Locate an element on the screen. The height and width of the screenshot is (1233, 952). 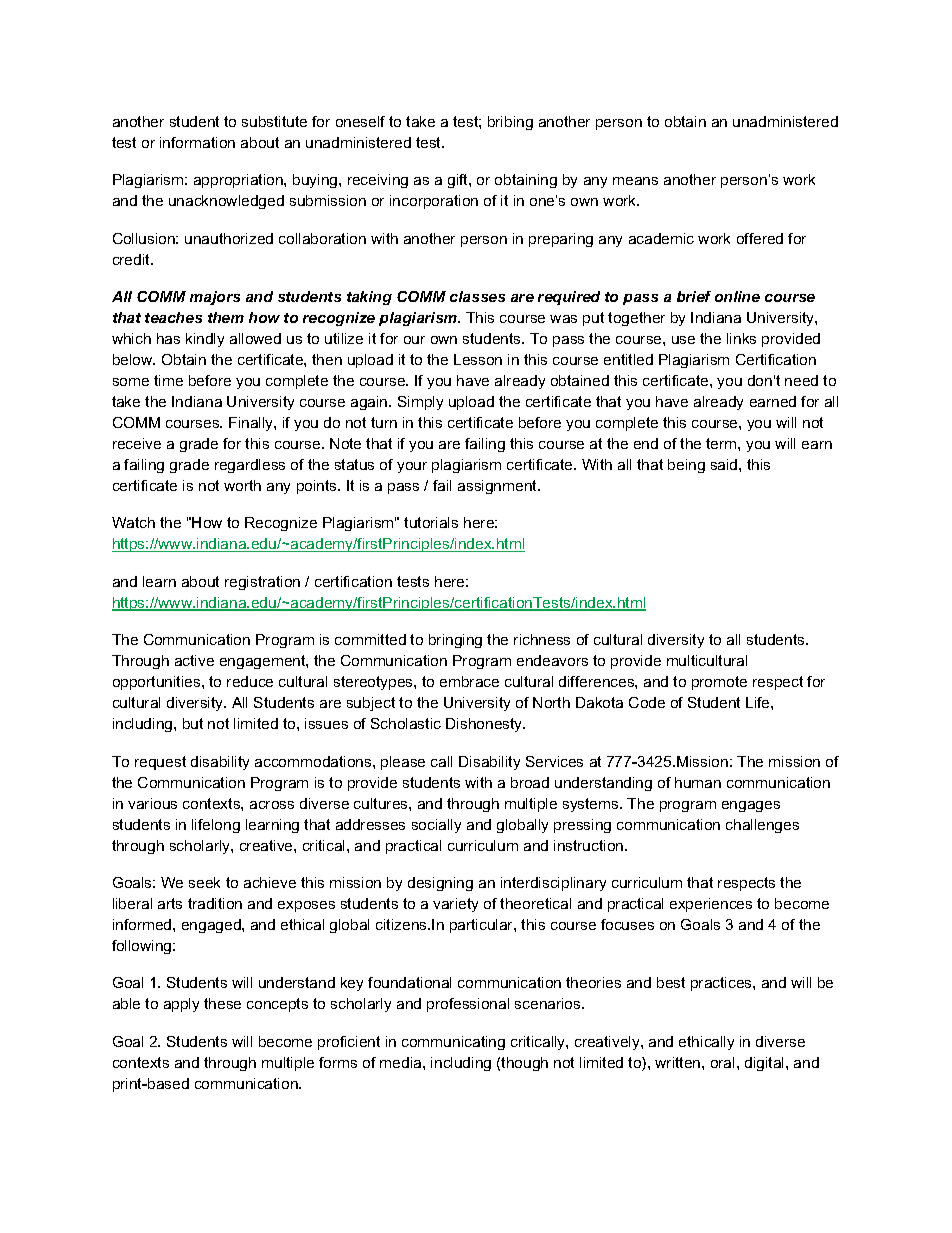
human is located at coordinates (698, 782).
